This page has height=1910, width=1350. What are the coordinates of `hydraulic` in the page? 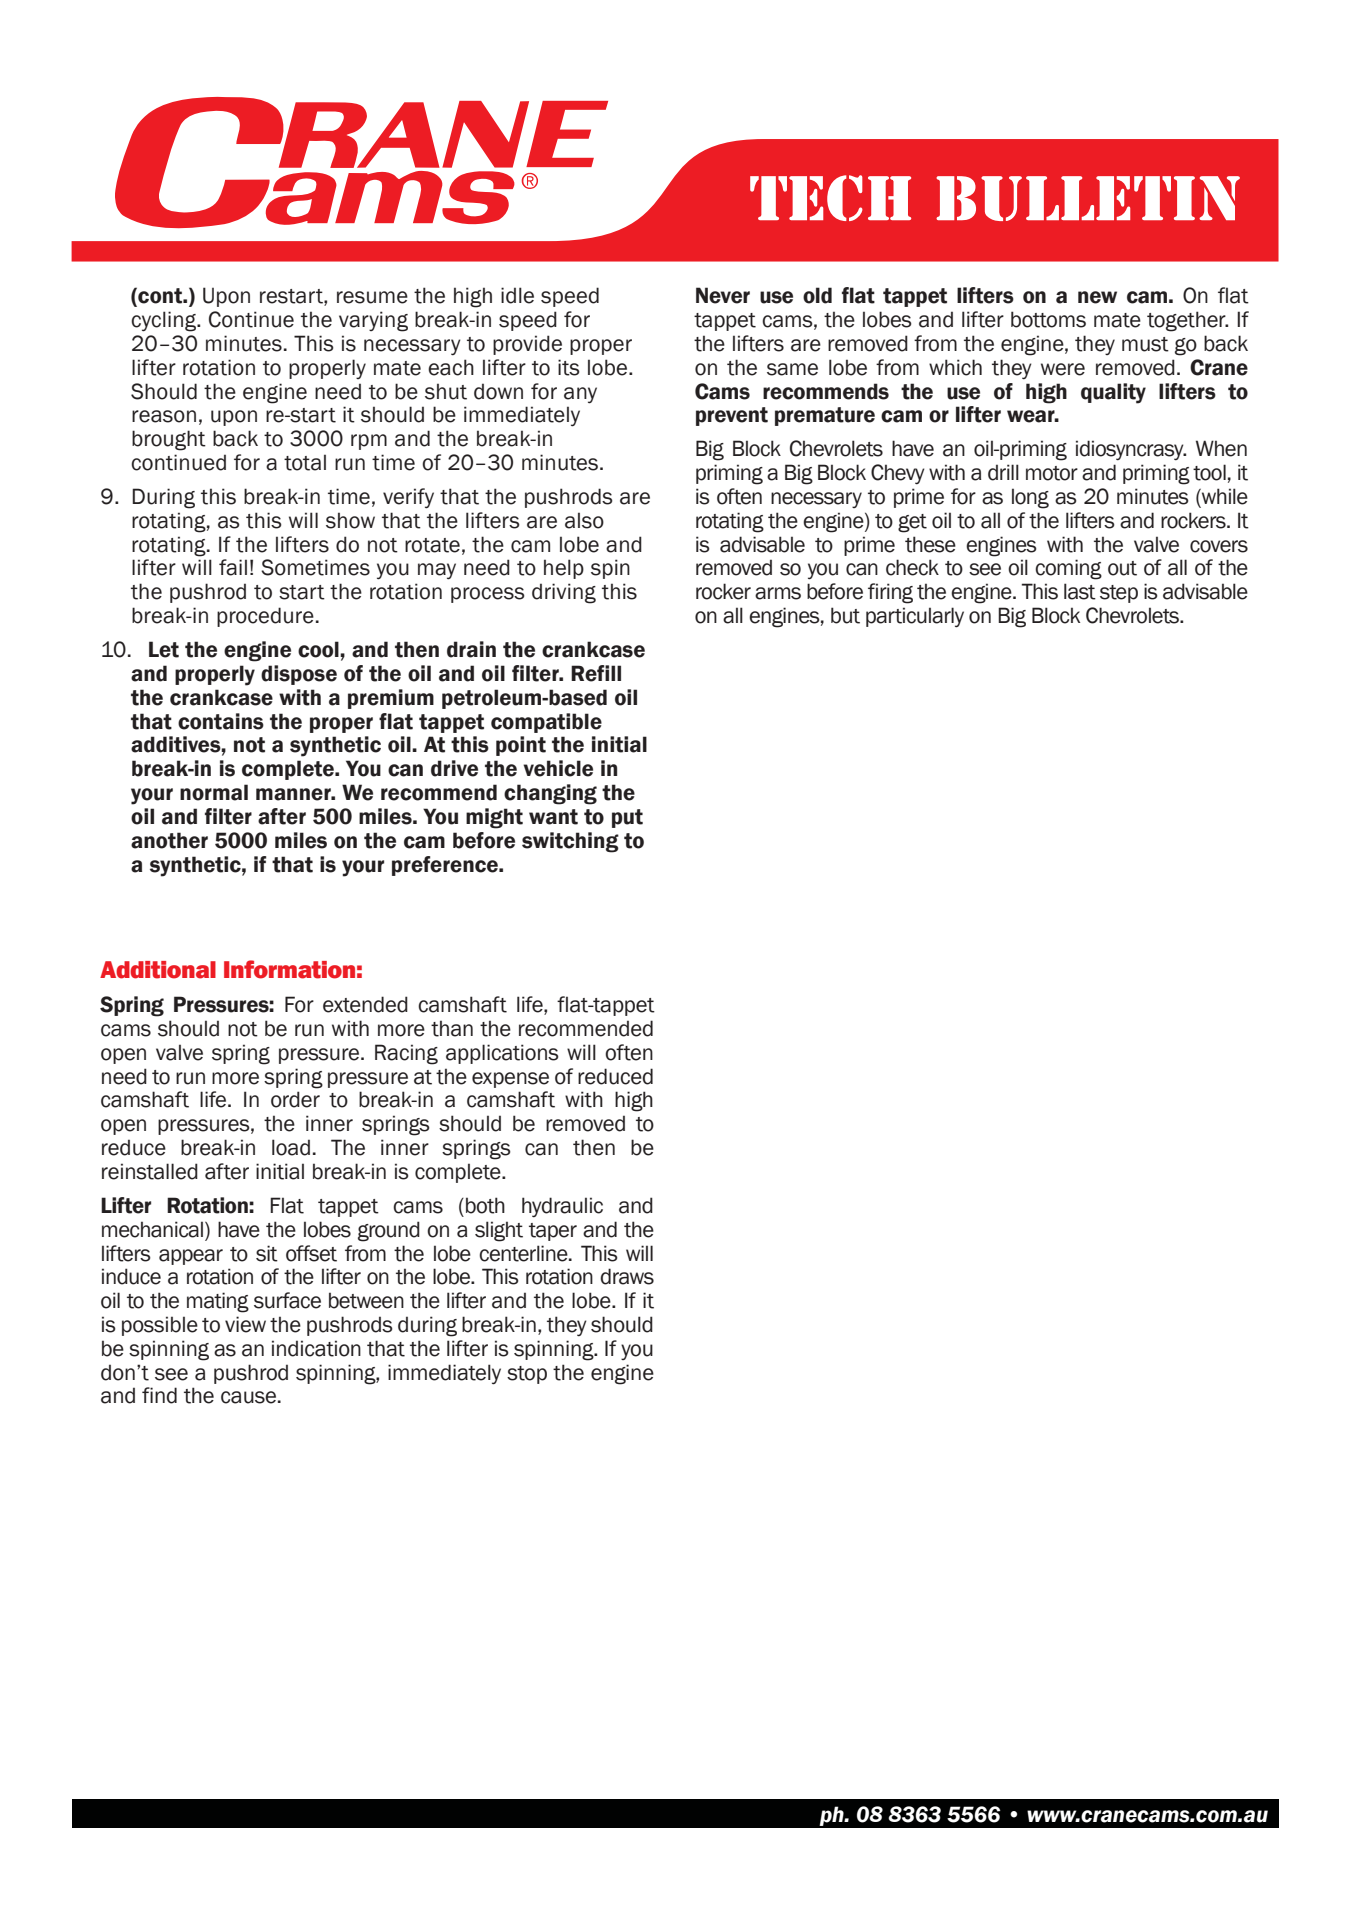 It's located at (562, 1207).
